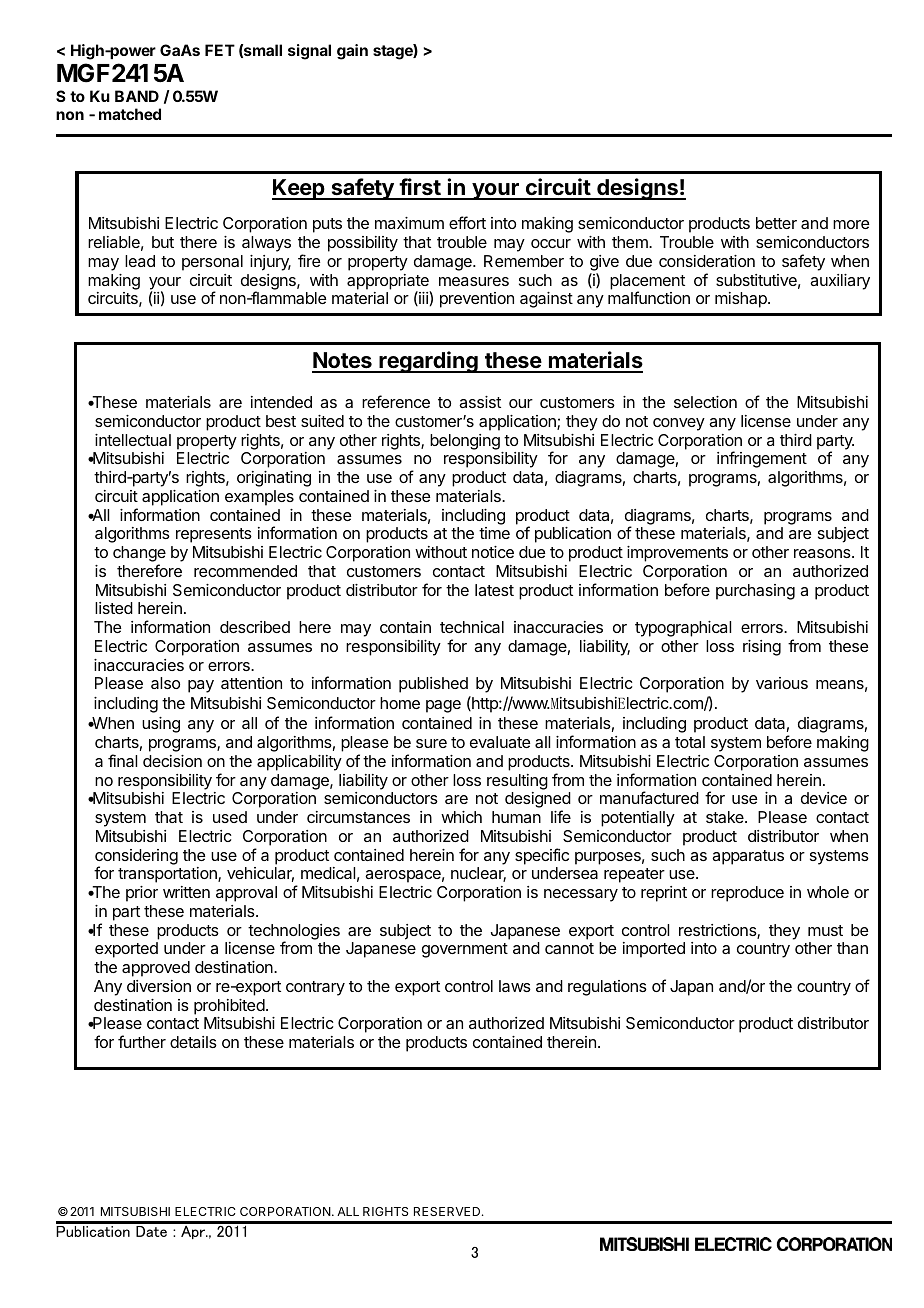 This image has width=924, height=1308. Describe the element at coordinates (742, 300) in the image. I see `mishap` at that location.
